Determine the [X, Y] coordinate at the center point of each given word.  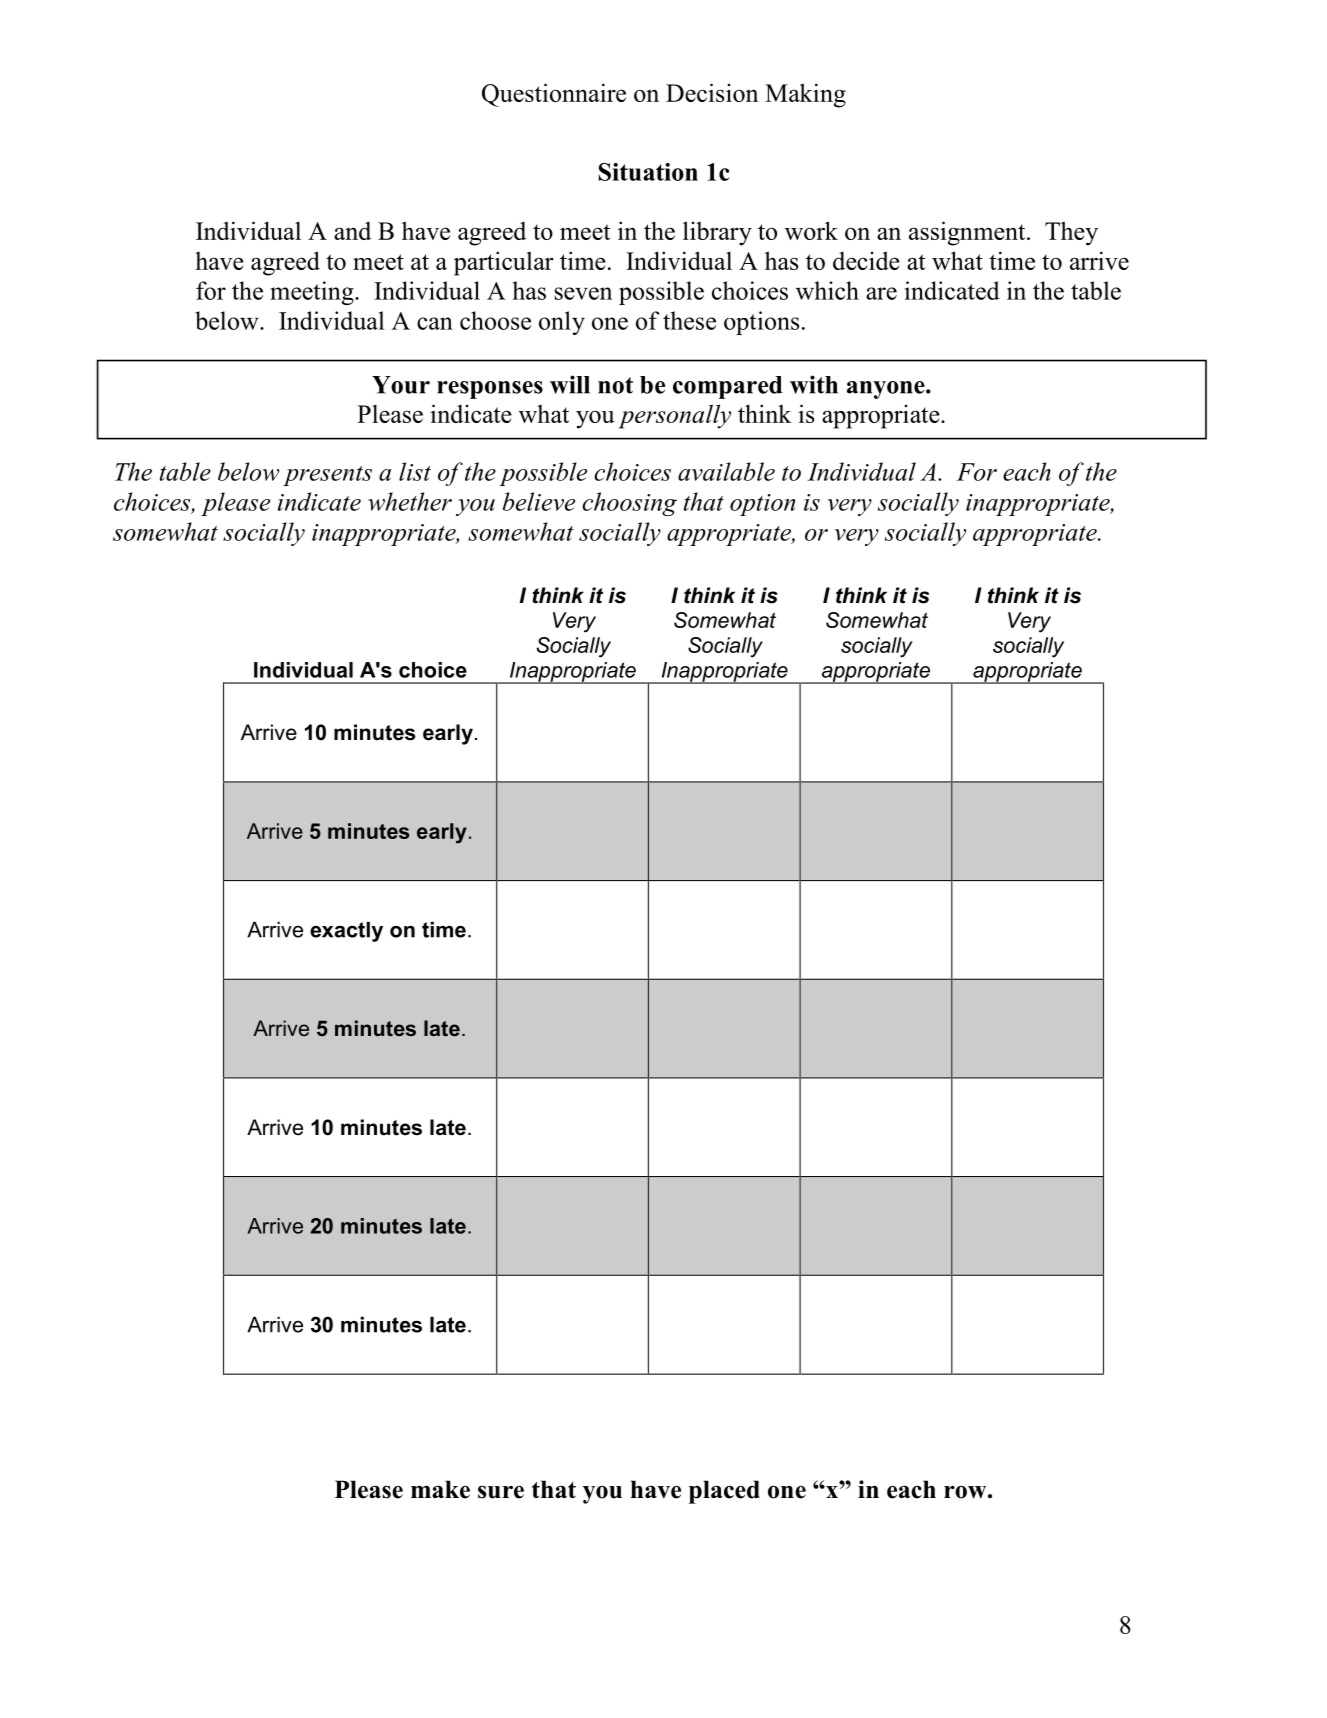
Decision [712, 92]
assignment [968, 233]
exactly [346, 931]
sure [501, 1492]
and [352, 230]
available [726, 471]
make [440, 1489]
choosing [629, 504]
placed [724, 1492]
